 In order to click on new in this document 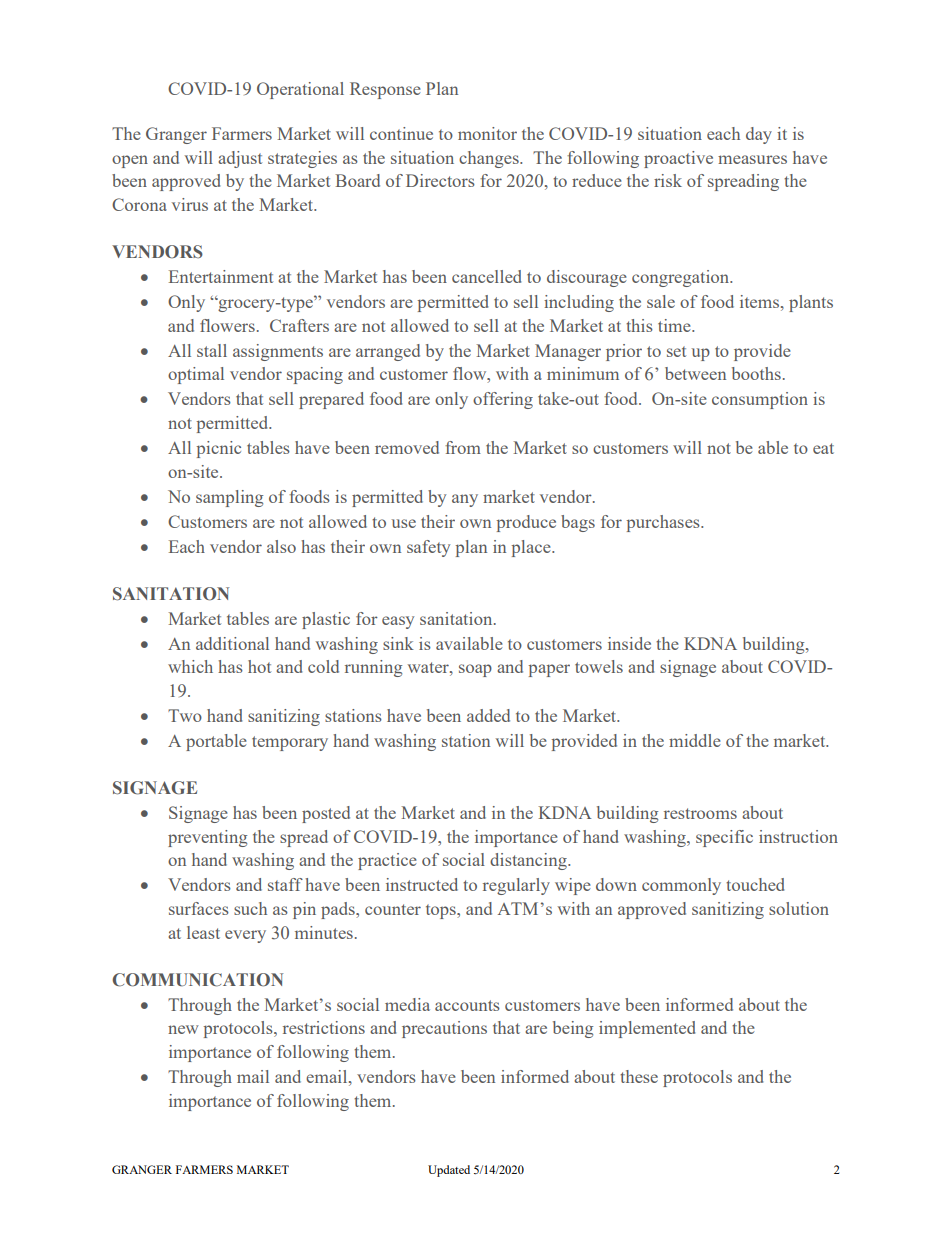, I will do `click(183, 1029)`.
